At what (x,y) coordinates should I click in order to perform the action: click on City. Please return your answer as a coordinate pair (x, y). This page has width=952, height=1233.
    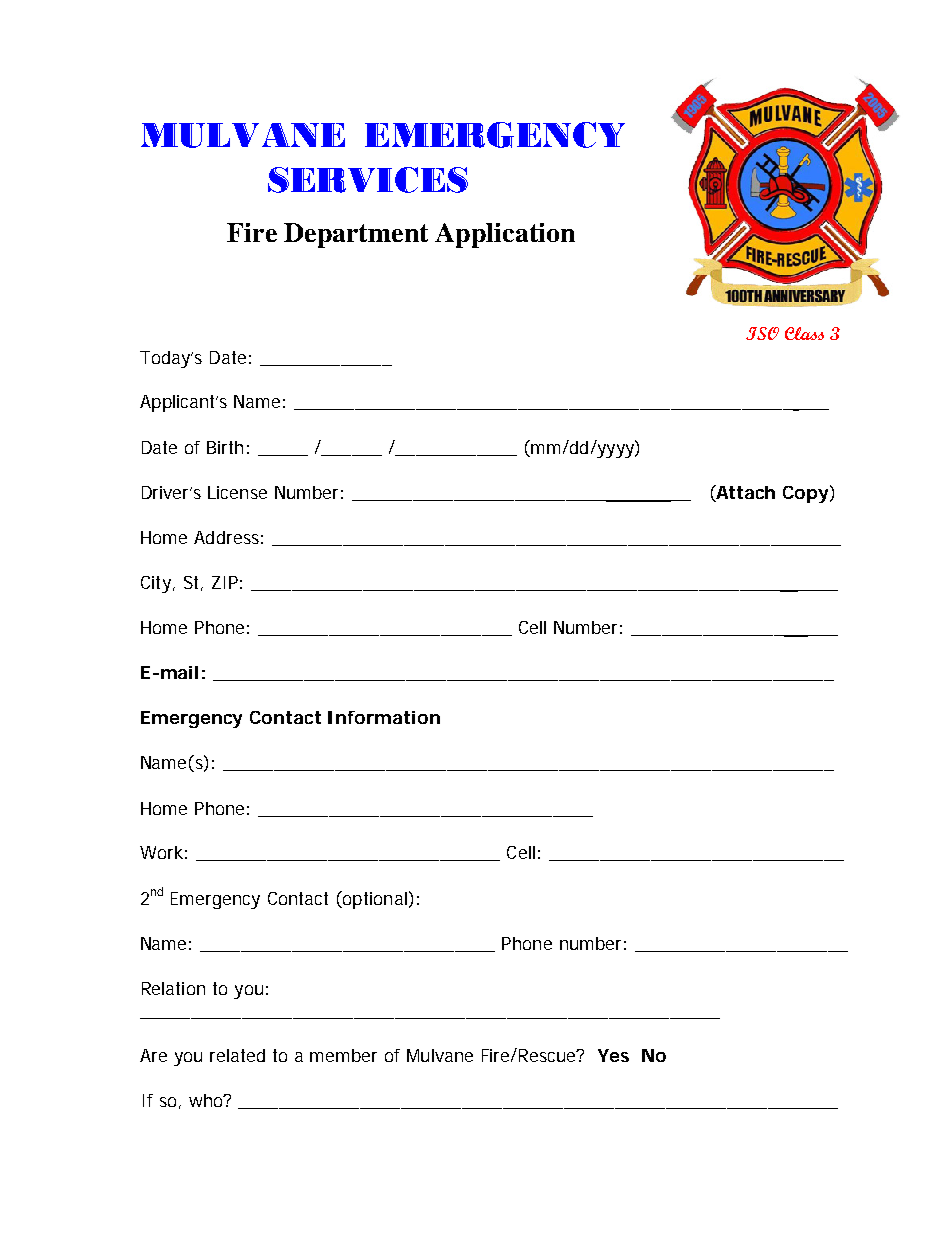
    Looking at the image, I should click on (157, 584).
